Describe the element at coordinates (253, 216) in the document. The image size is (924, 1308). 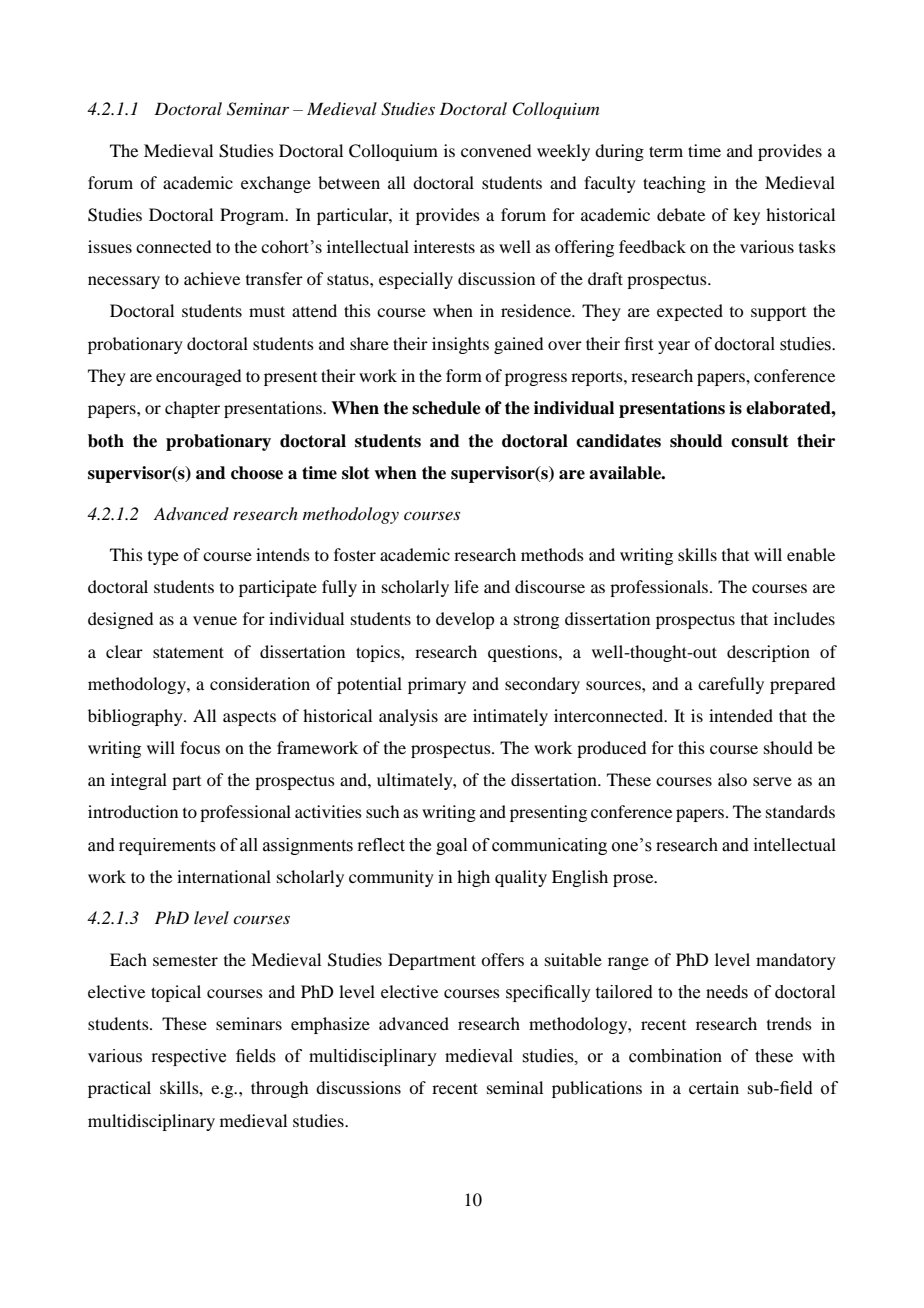
I see `Program` at that location.
